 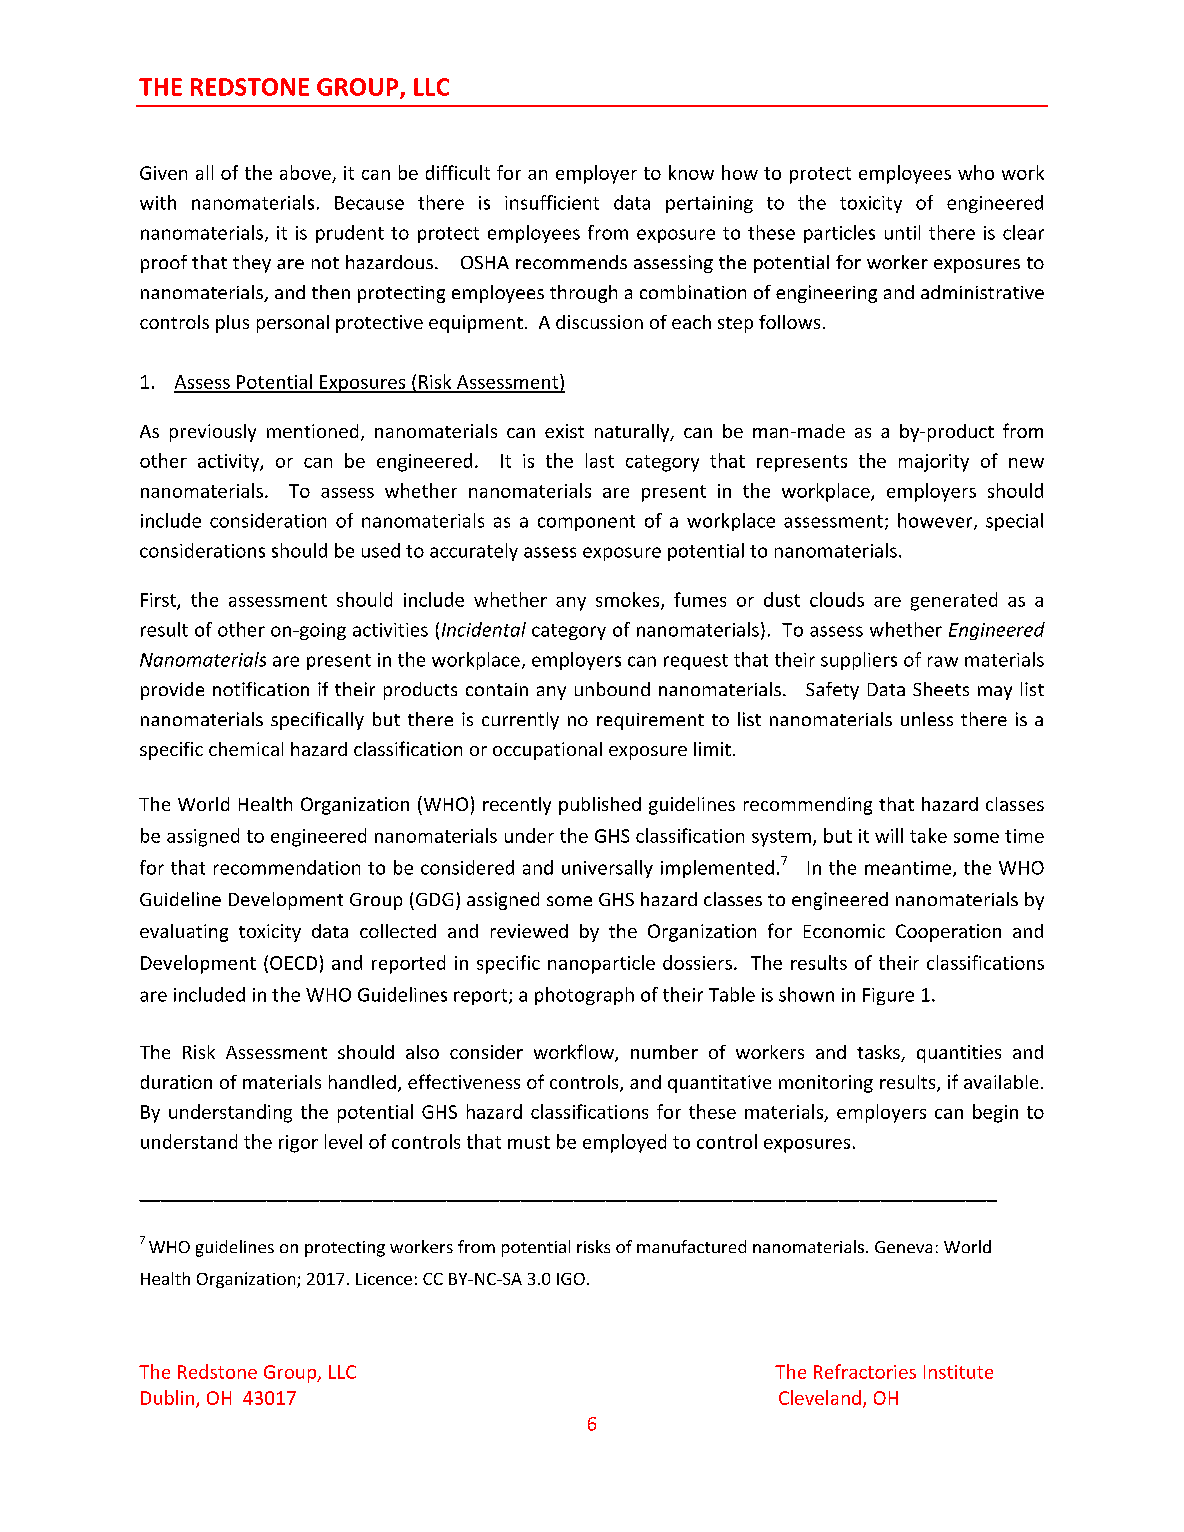 I want to click on above, so click(x=305, y=172).
